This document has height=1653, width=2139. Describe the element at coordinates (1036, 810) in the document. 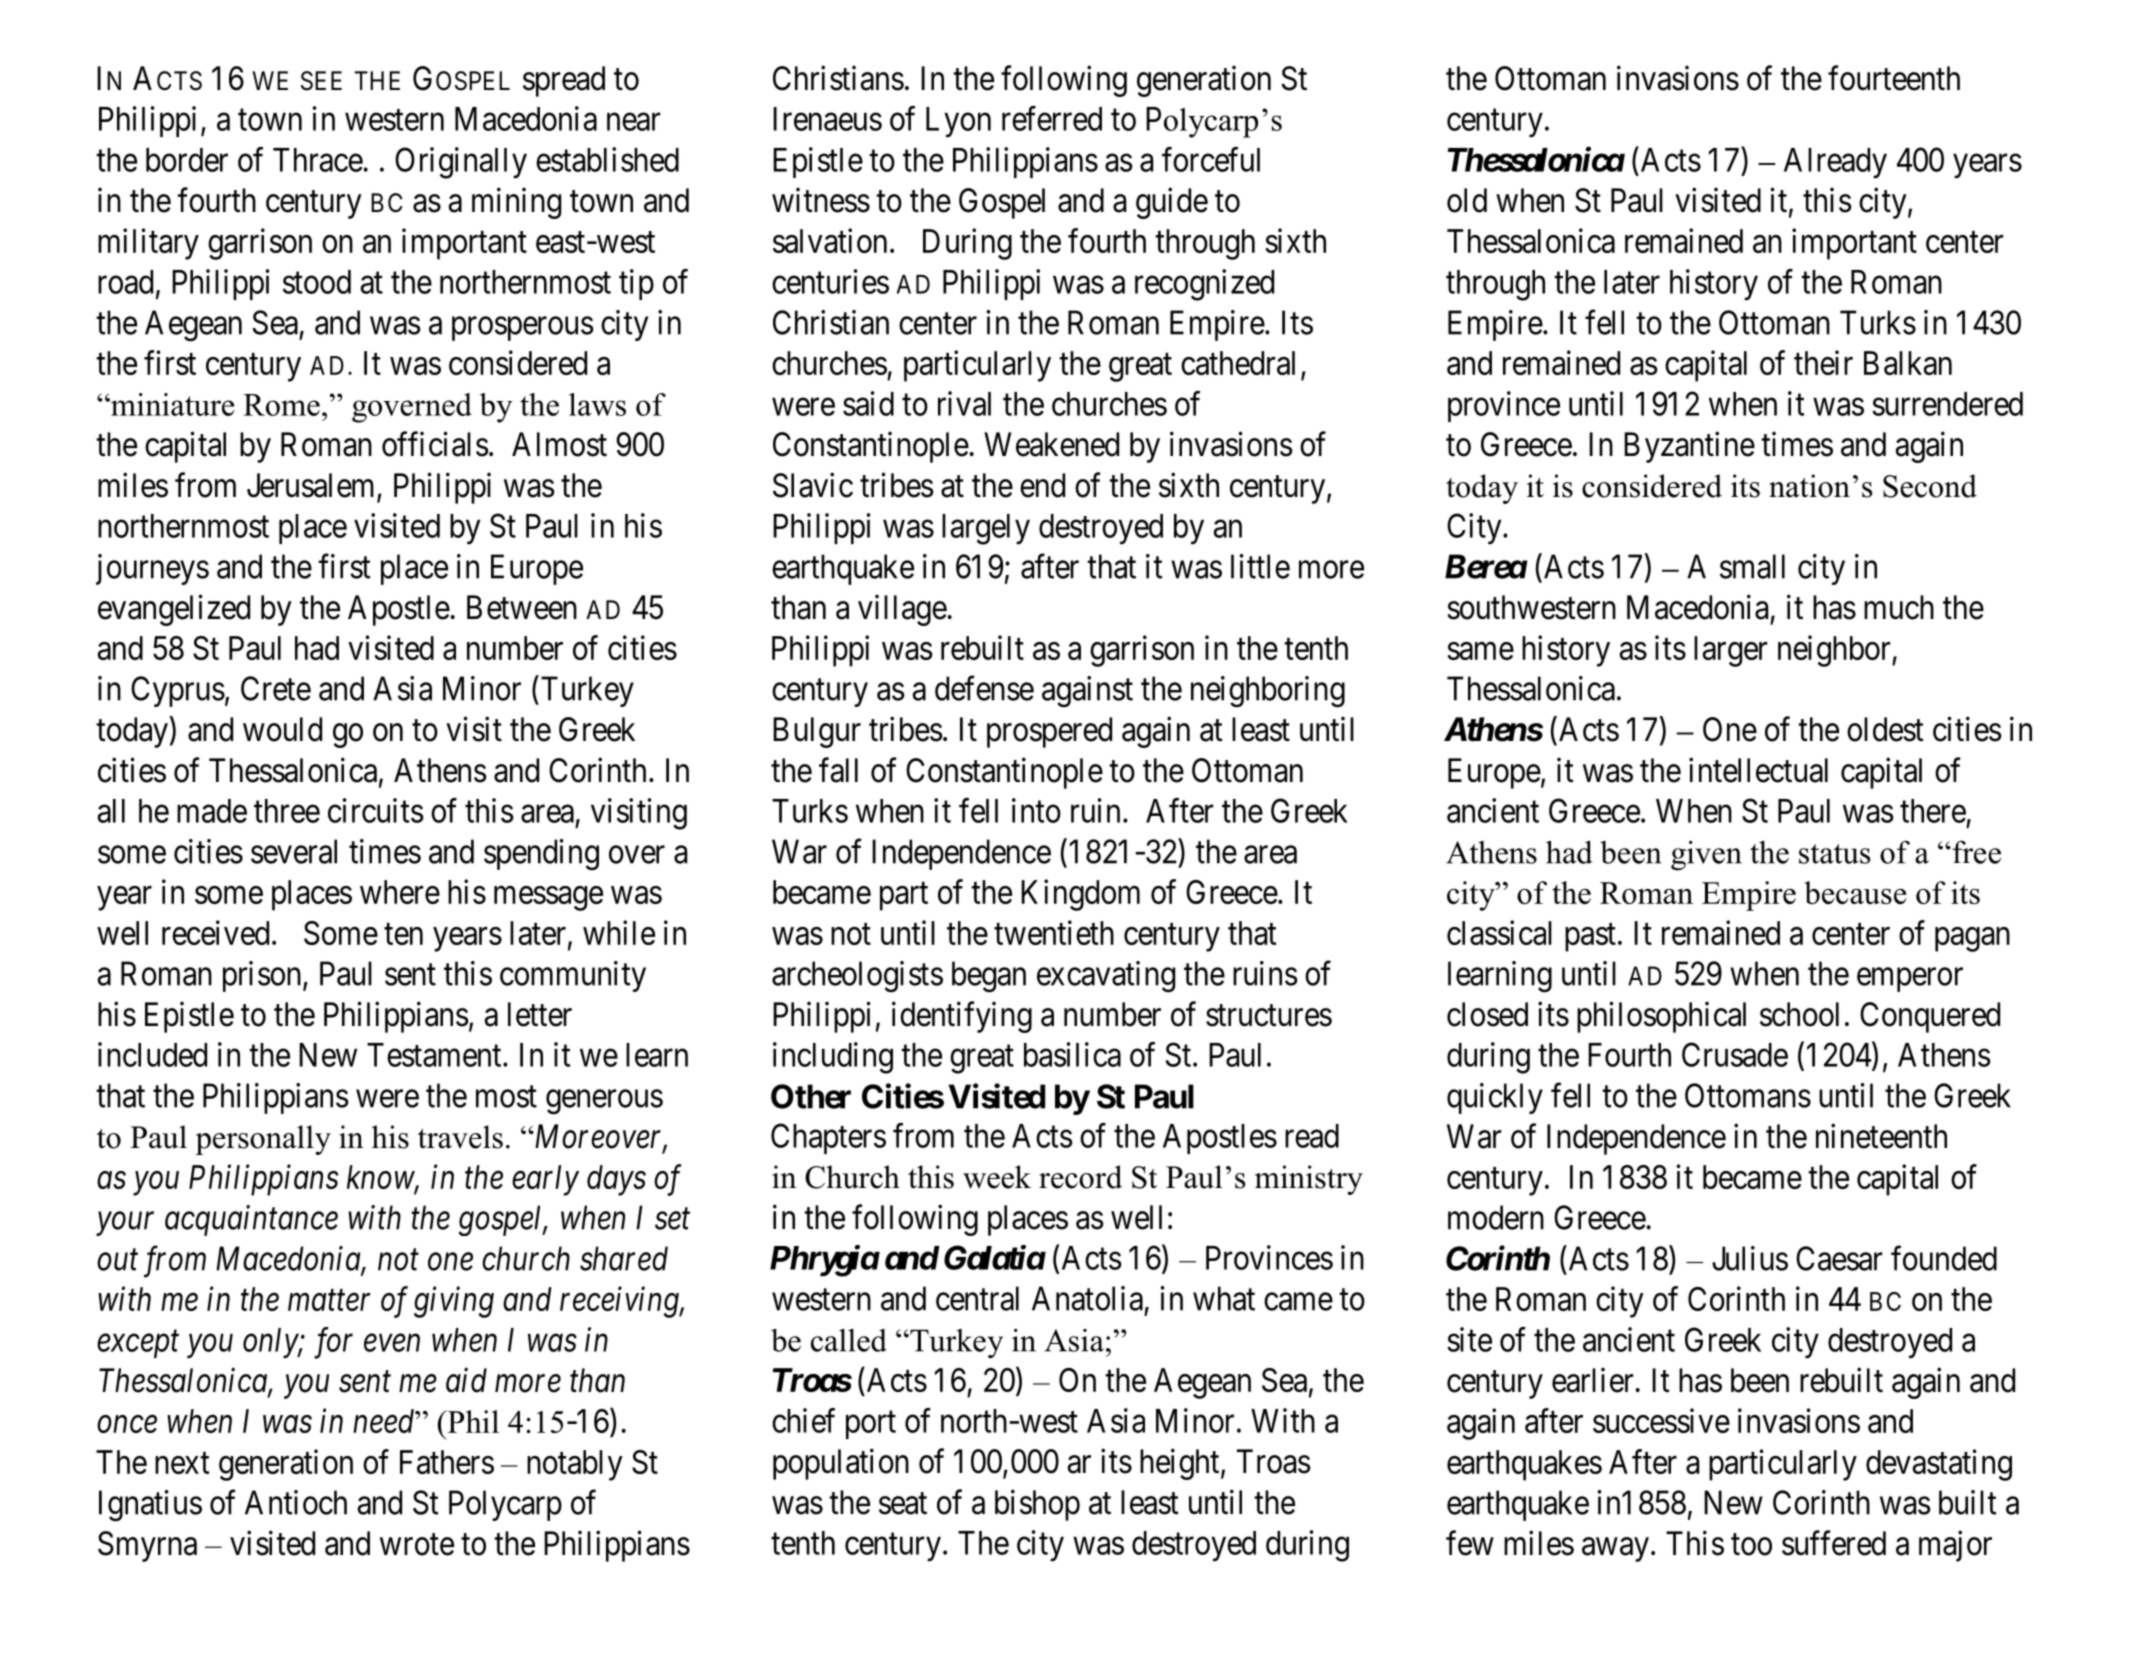

I see `into` at that location.
